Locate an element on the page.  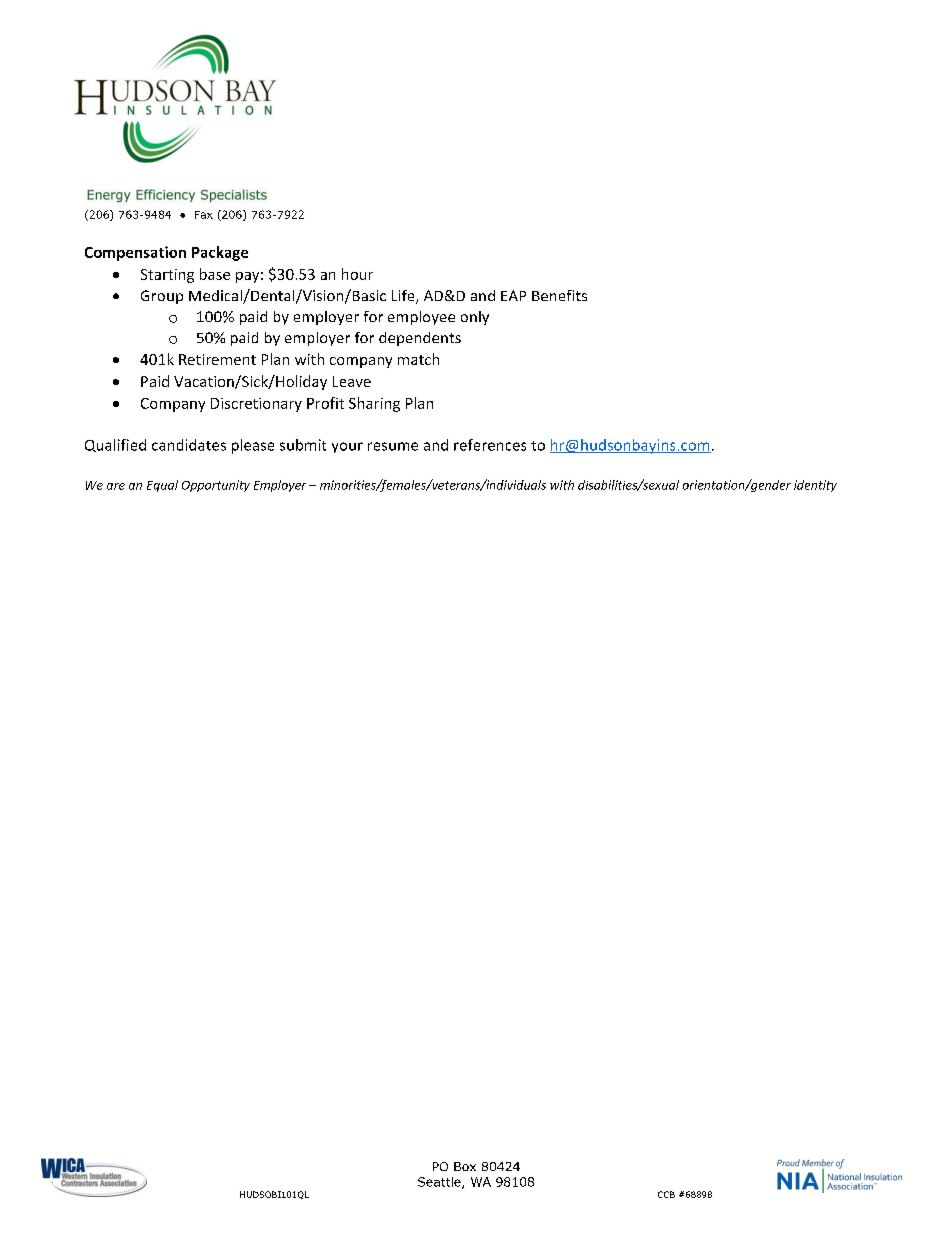
Box is located at coordinates (465, 1166).
